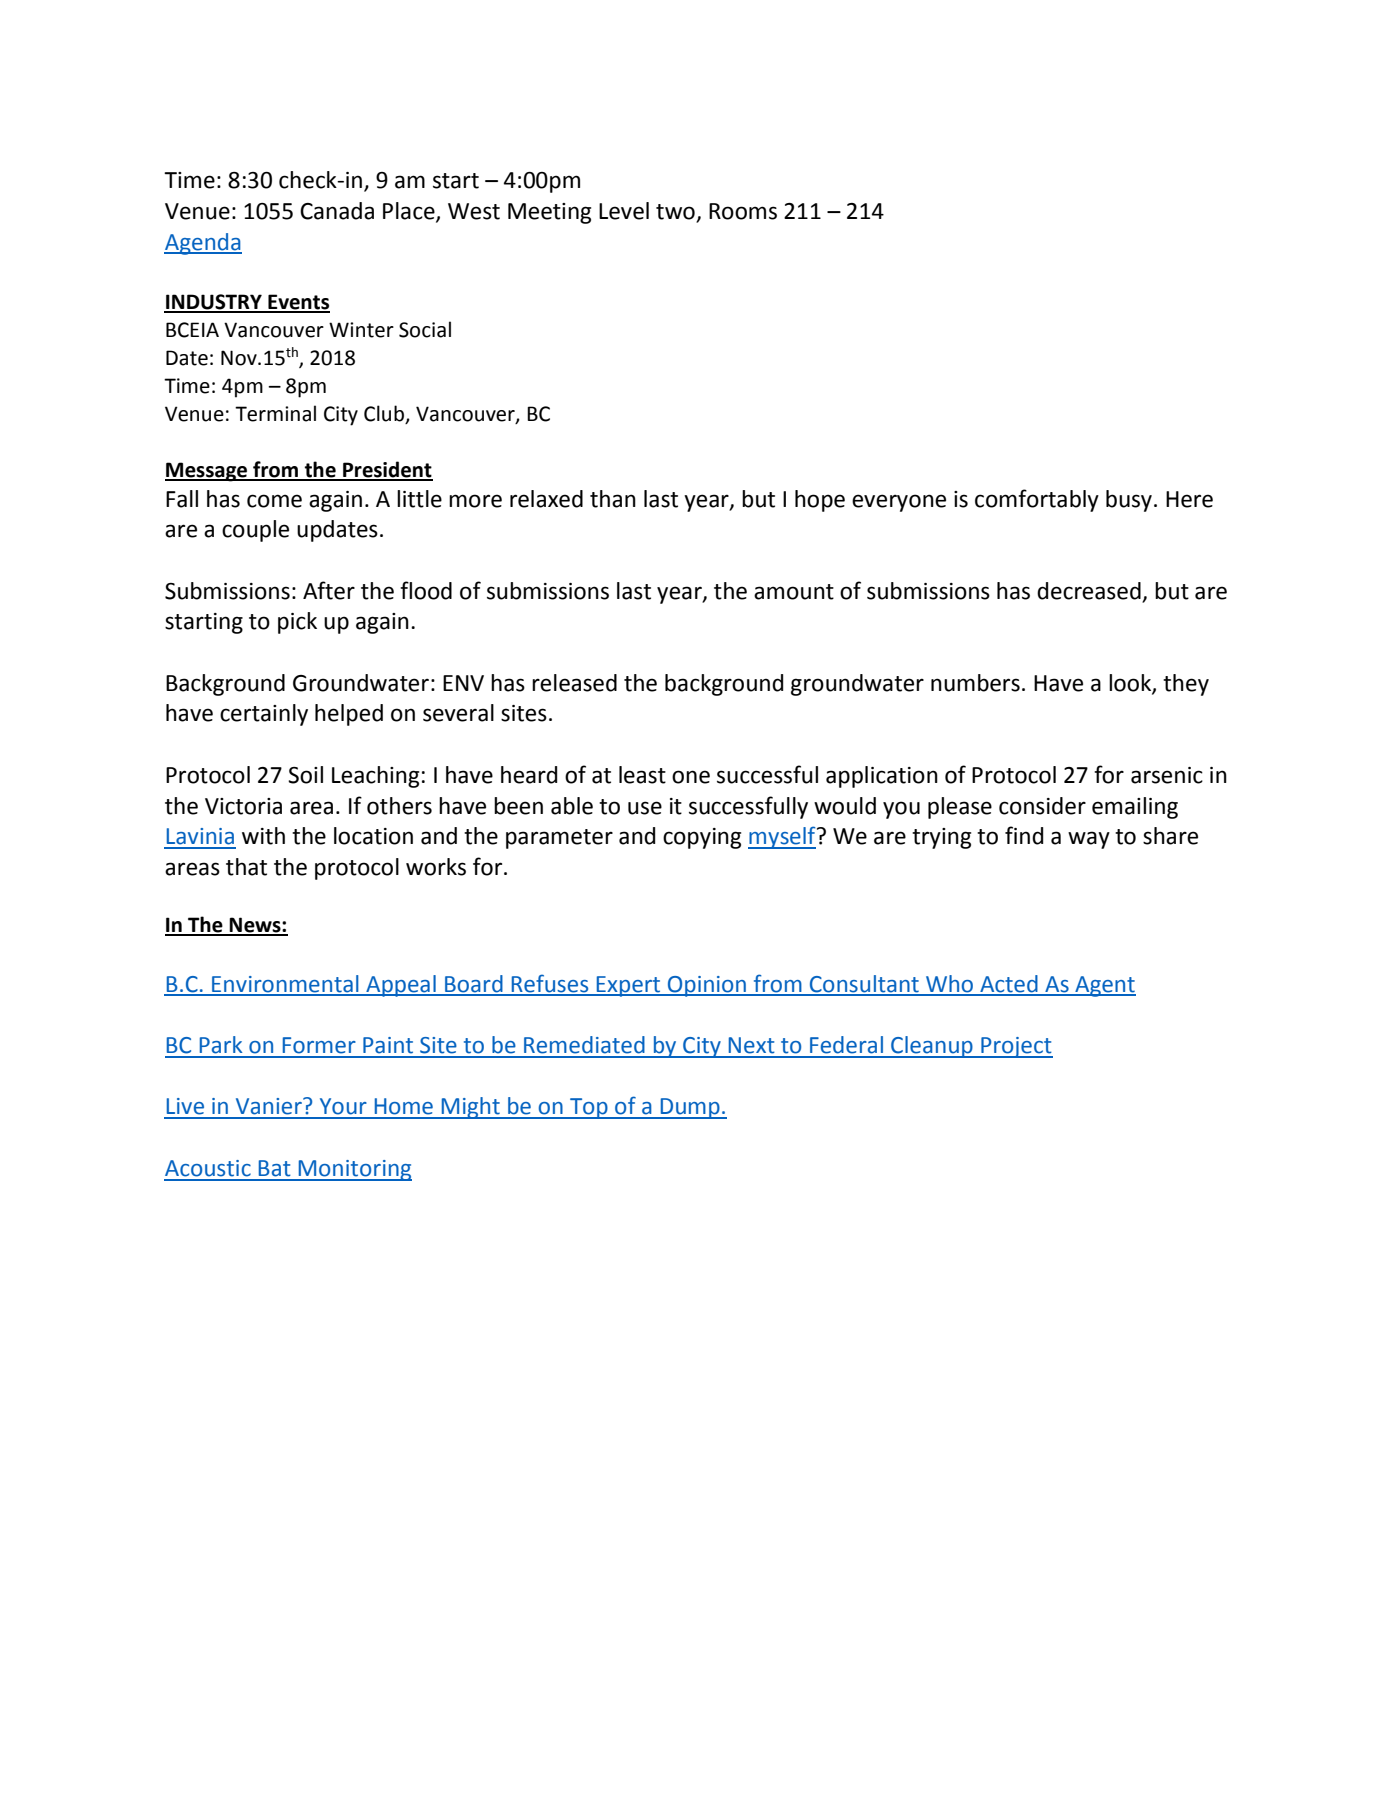 The width and height of the screenshot is (1400, 1811). I want to click on Canada, so click(337, 211).
